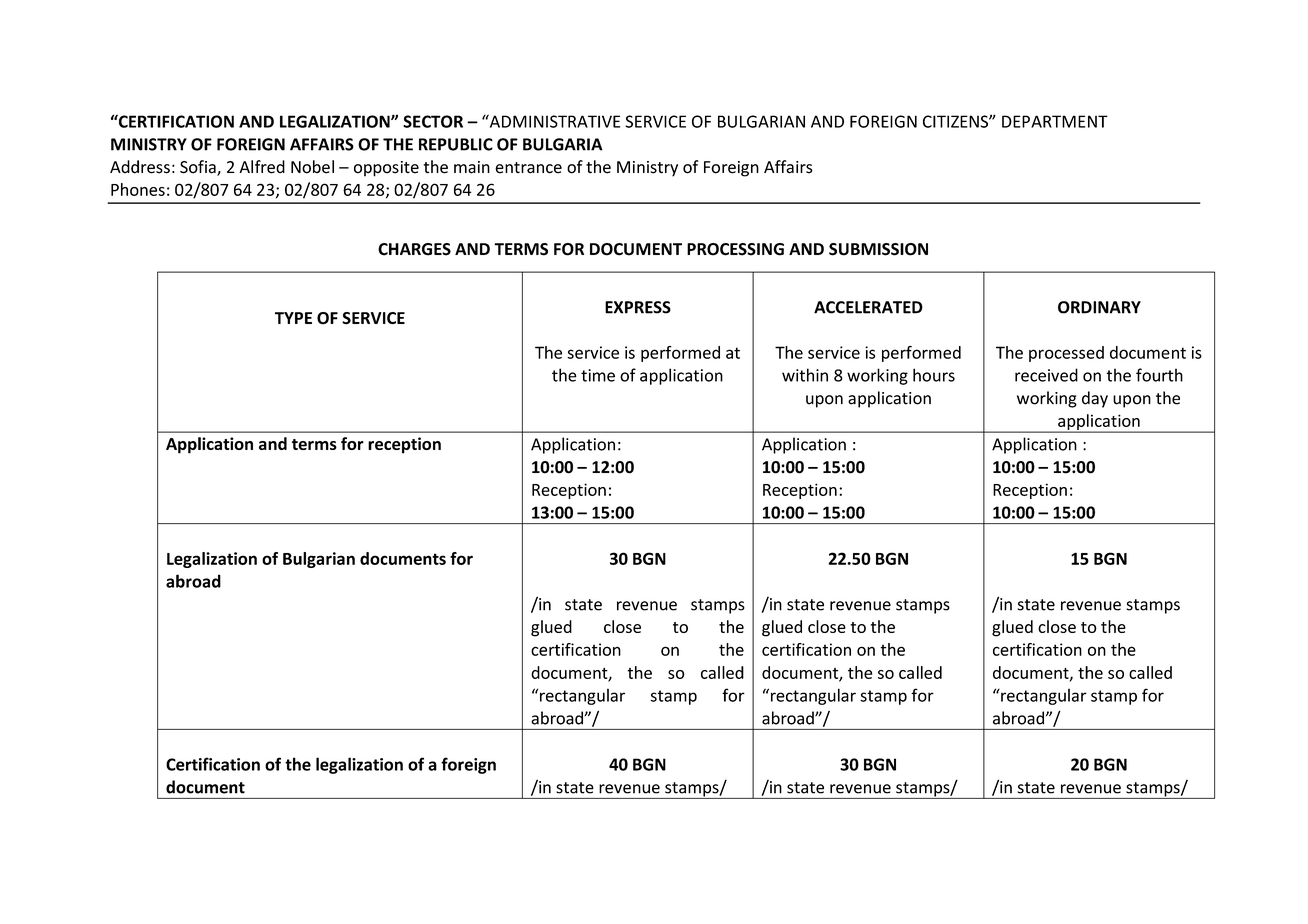 The image size is (1308, 924). I want to click on SUBMISSION, so click(878, 249).
